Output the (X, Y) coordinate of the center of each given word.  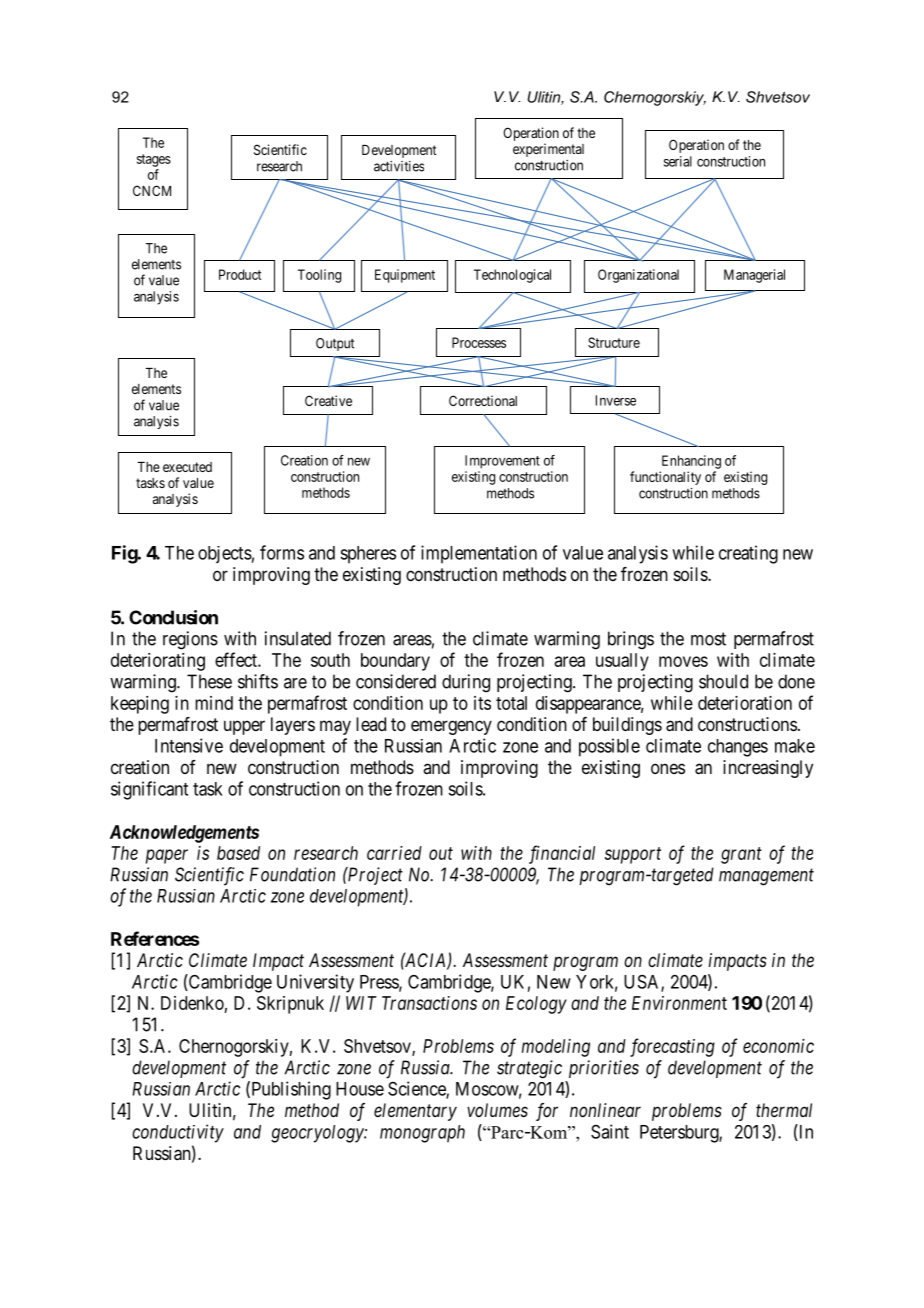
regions (190, 640)
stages (154, 160)
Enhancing (691, 462)
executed (187, 467)
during (466, 683)
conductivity (178, 1133)
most (708, 639)
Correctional (483, 400)
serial (678, 161)
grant (741, 855)
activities (399, 166)
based (238, 853)
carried (394, 853)
